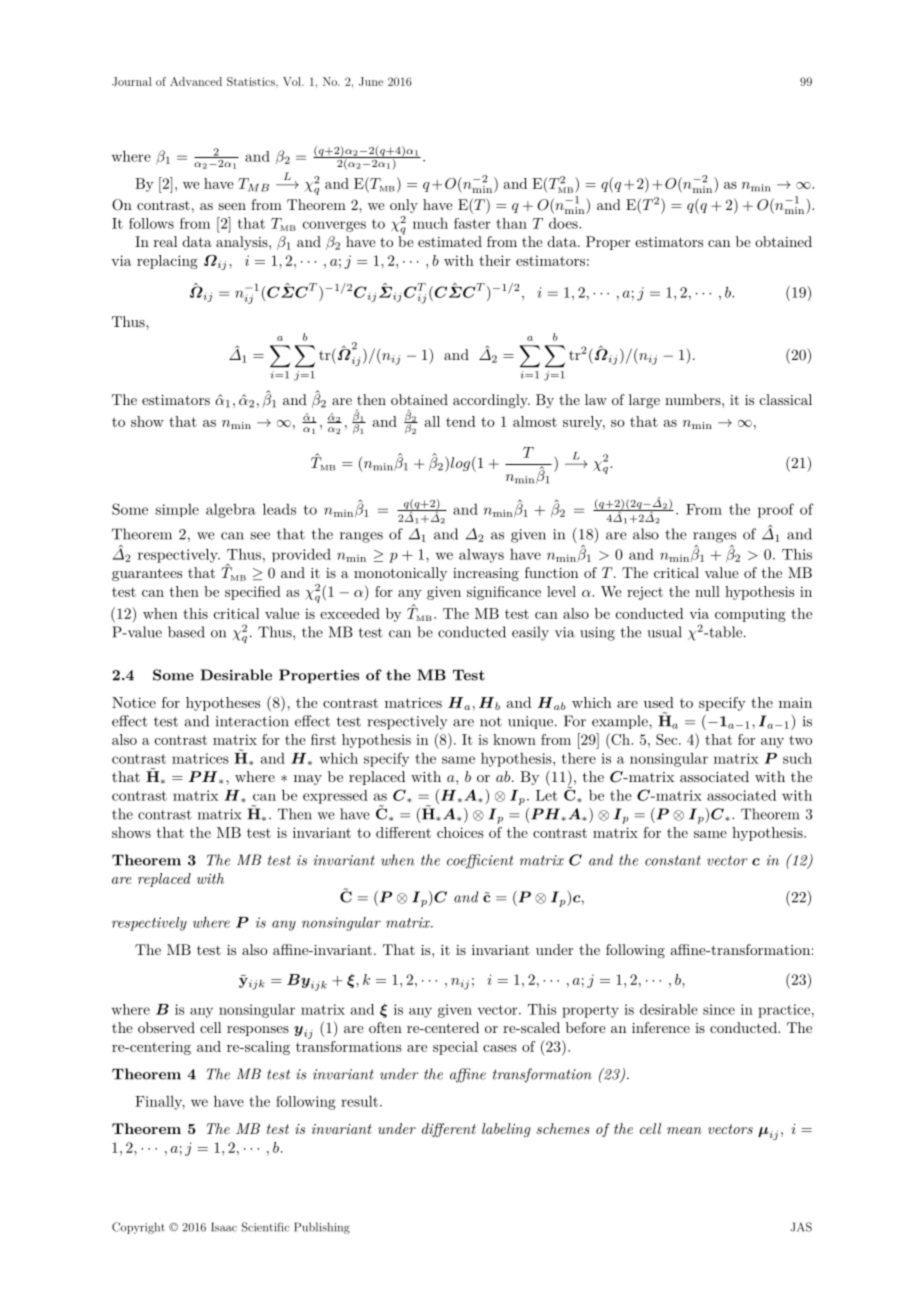  What do you see at coordinates (224, 1227) in the screenshot?
I see `Isaac` at bounding box center [224, 1227].
